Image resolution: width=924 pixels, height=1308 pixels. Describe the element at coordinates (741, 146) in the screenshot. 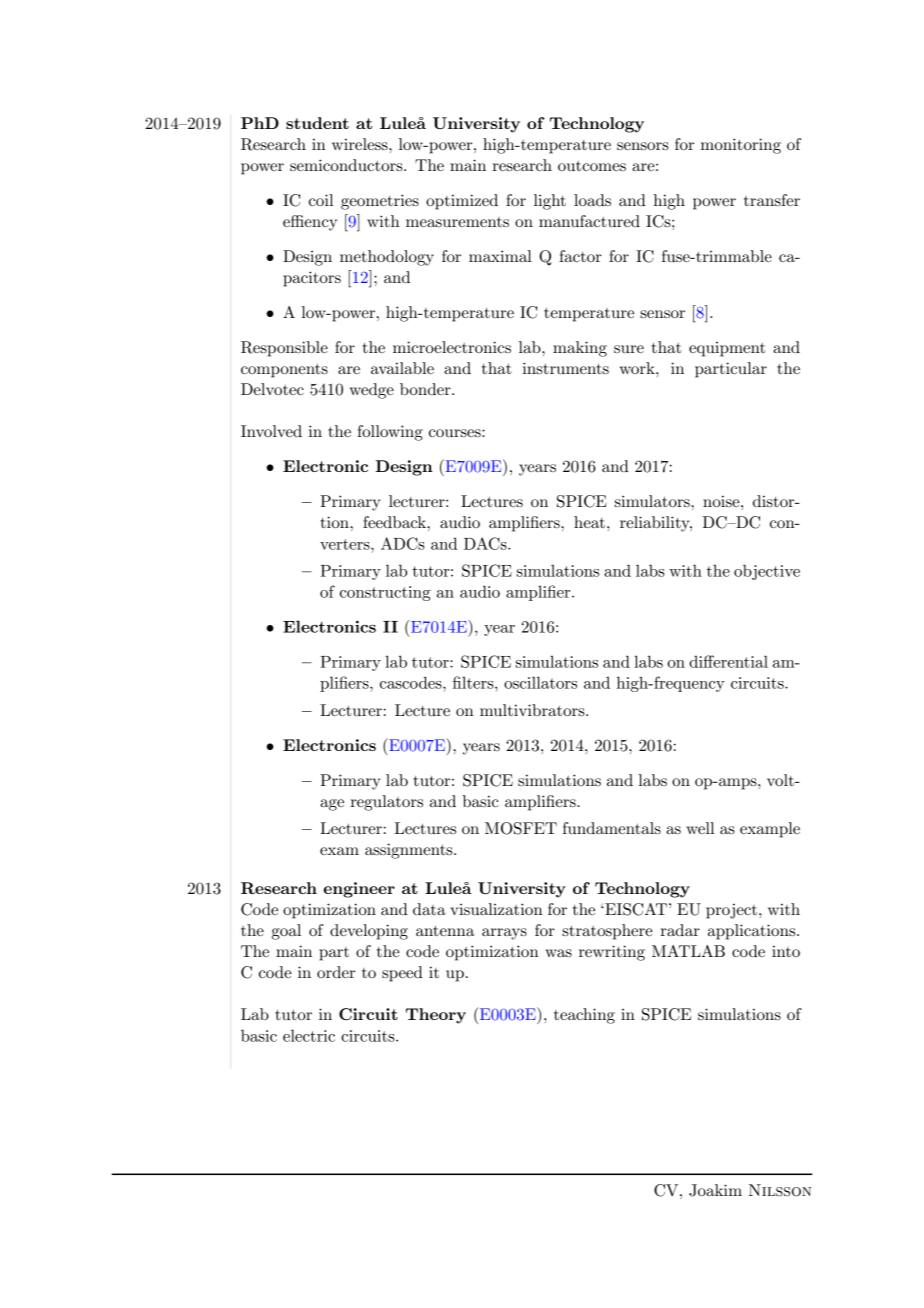

I see `monitoring` at that location.
